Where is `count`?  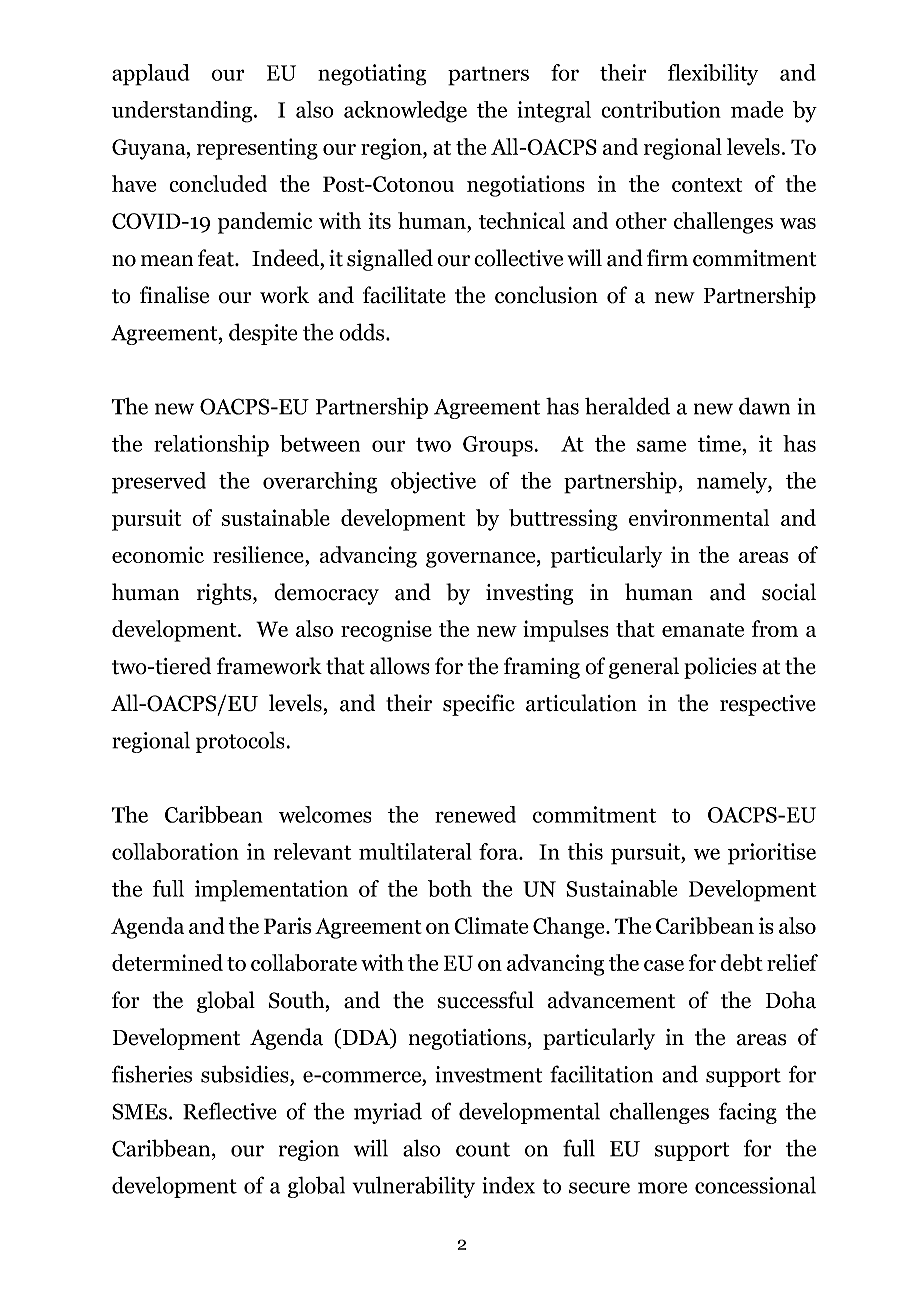 count is located at coordinates (483, 1149).
